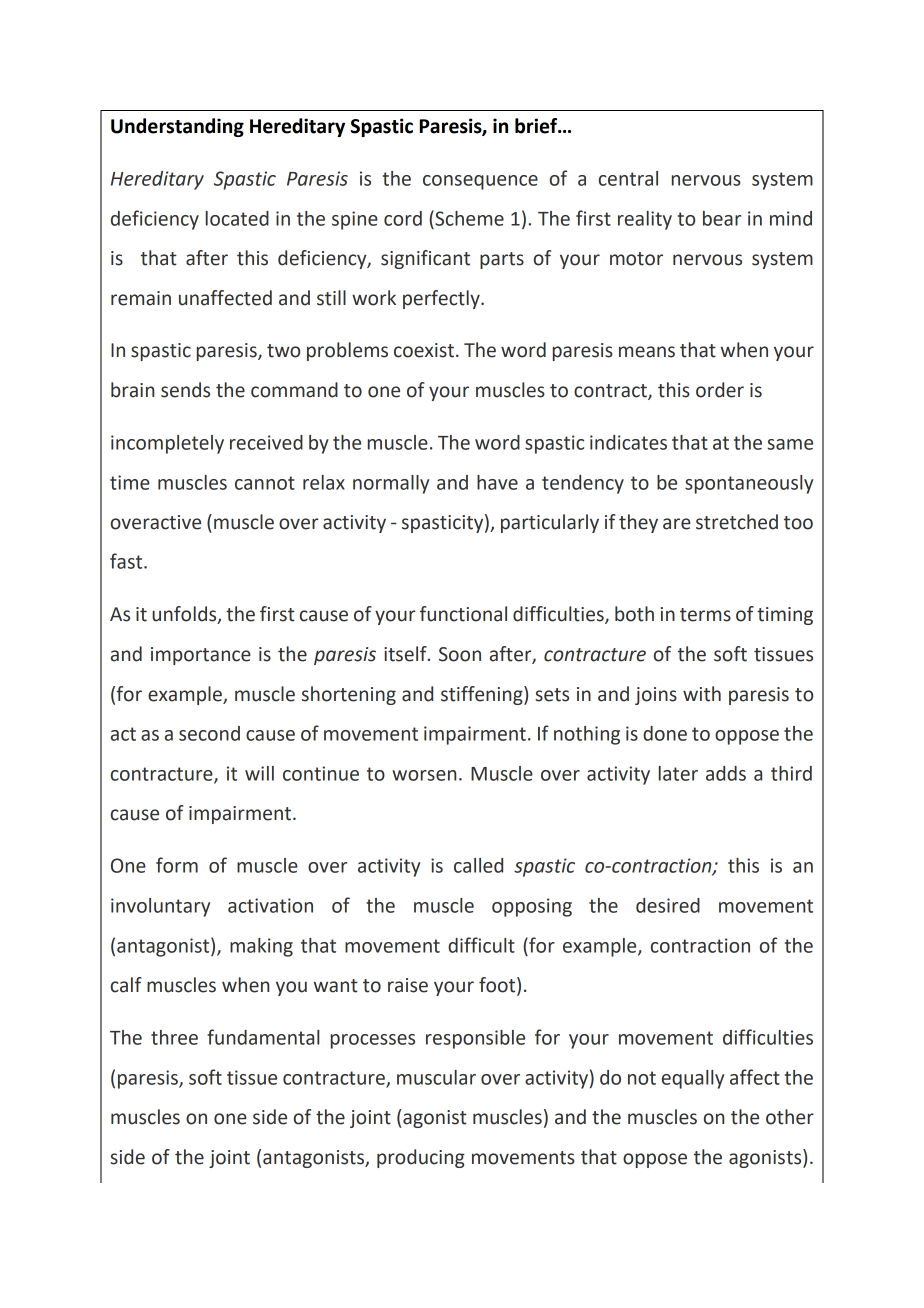  Describe the element at coordinates (480, 182) in the screenshot. I see `consequence` at that location.
